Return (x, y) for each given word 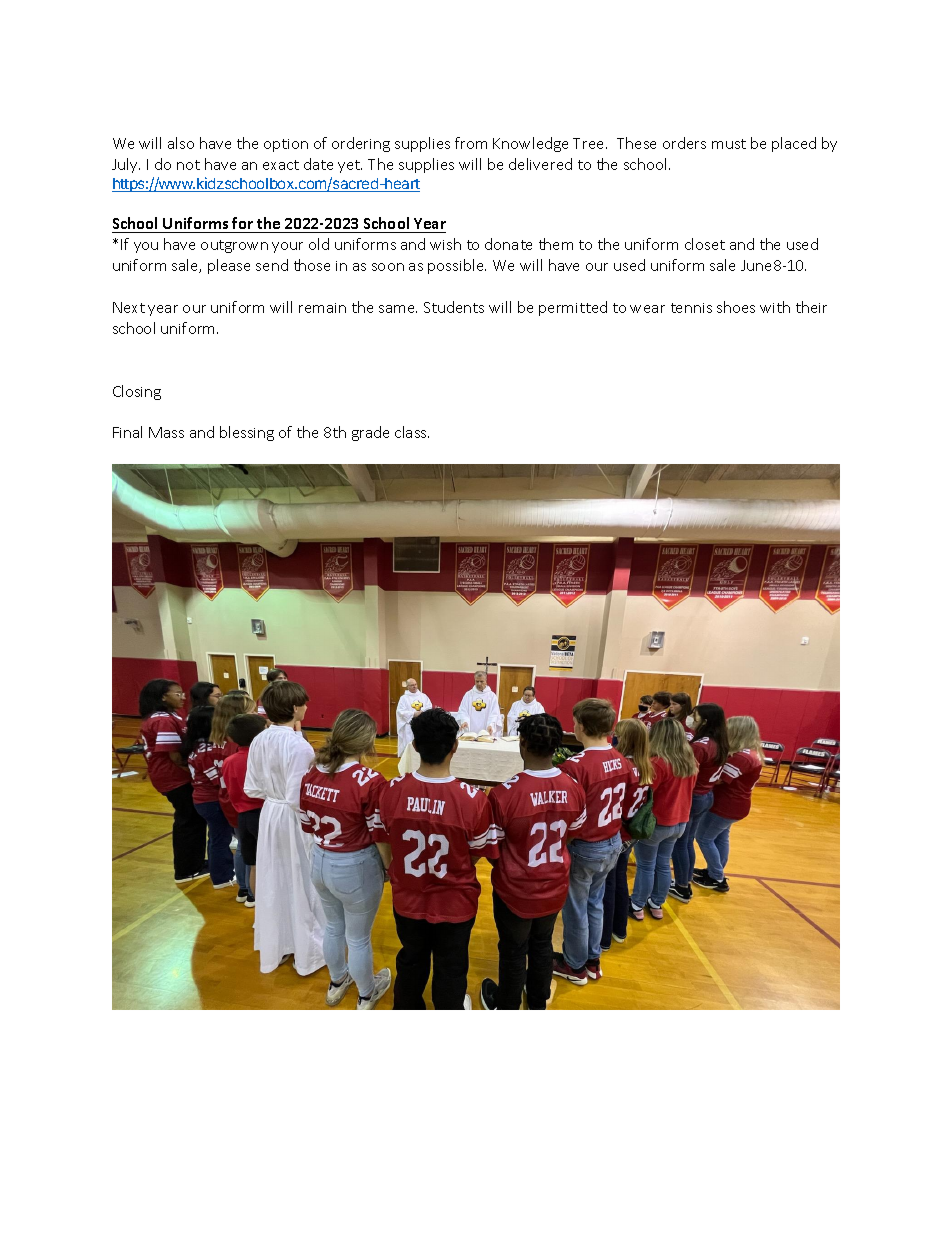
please (229, 266)
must (729, 144)
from (471, 143)
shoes (736, 307)
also (181, 143)
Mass (166, 432)
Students (454, 307)
